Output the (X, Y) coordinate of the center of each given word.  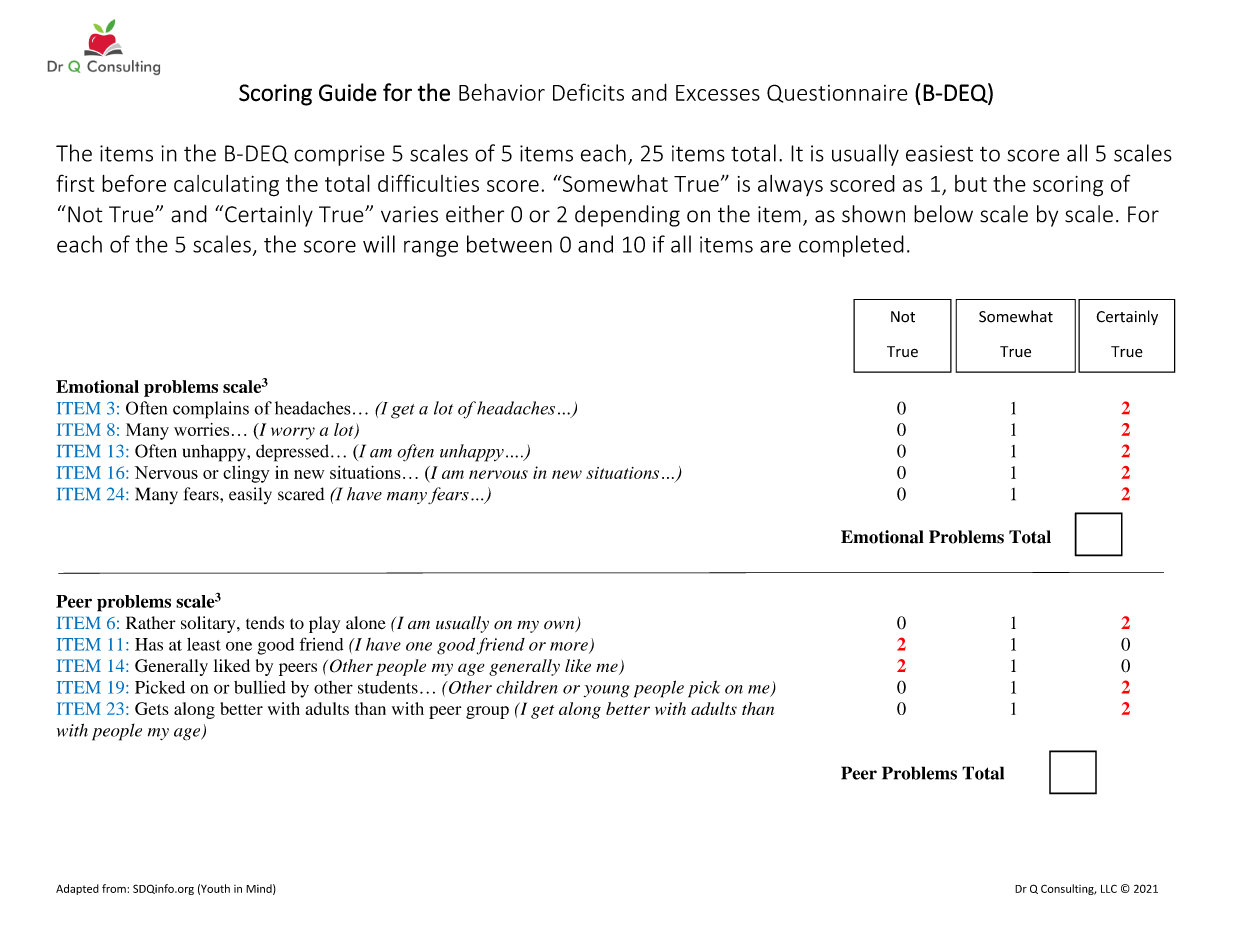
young (607, 691)
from (114, 888)
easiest (939, 153)
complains (211, 410)
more (570, 647)
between (509, 244)
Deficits (588, 92)
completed (851, 246)
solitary (209, 624)
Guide (348, 92)
